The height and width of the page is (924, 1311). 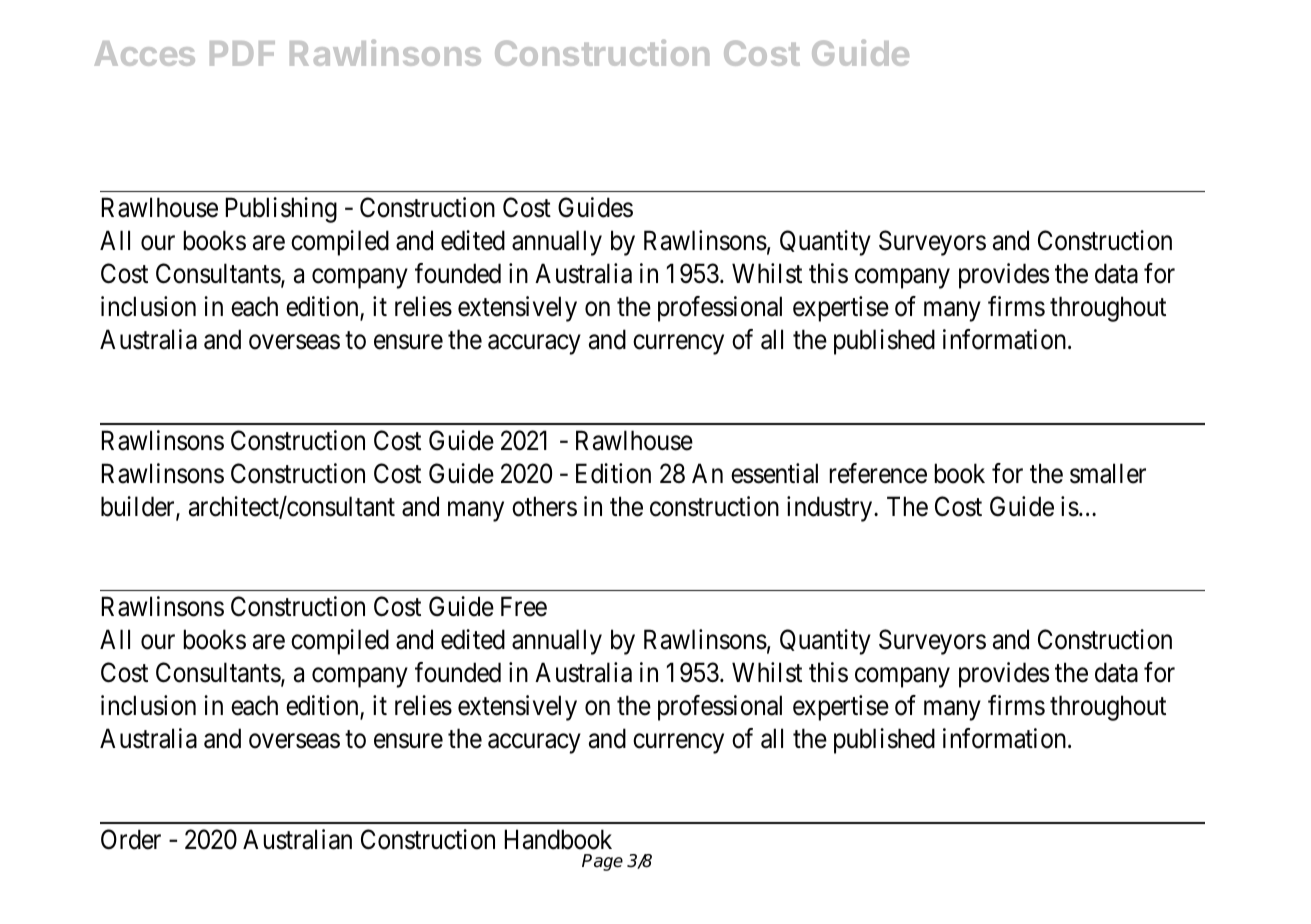 I want to click on industry, so click(x=831, y=509).
